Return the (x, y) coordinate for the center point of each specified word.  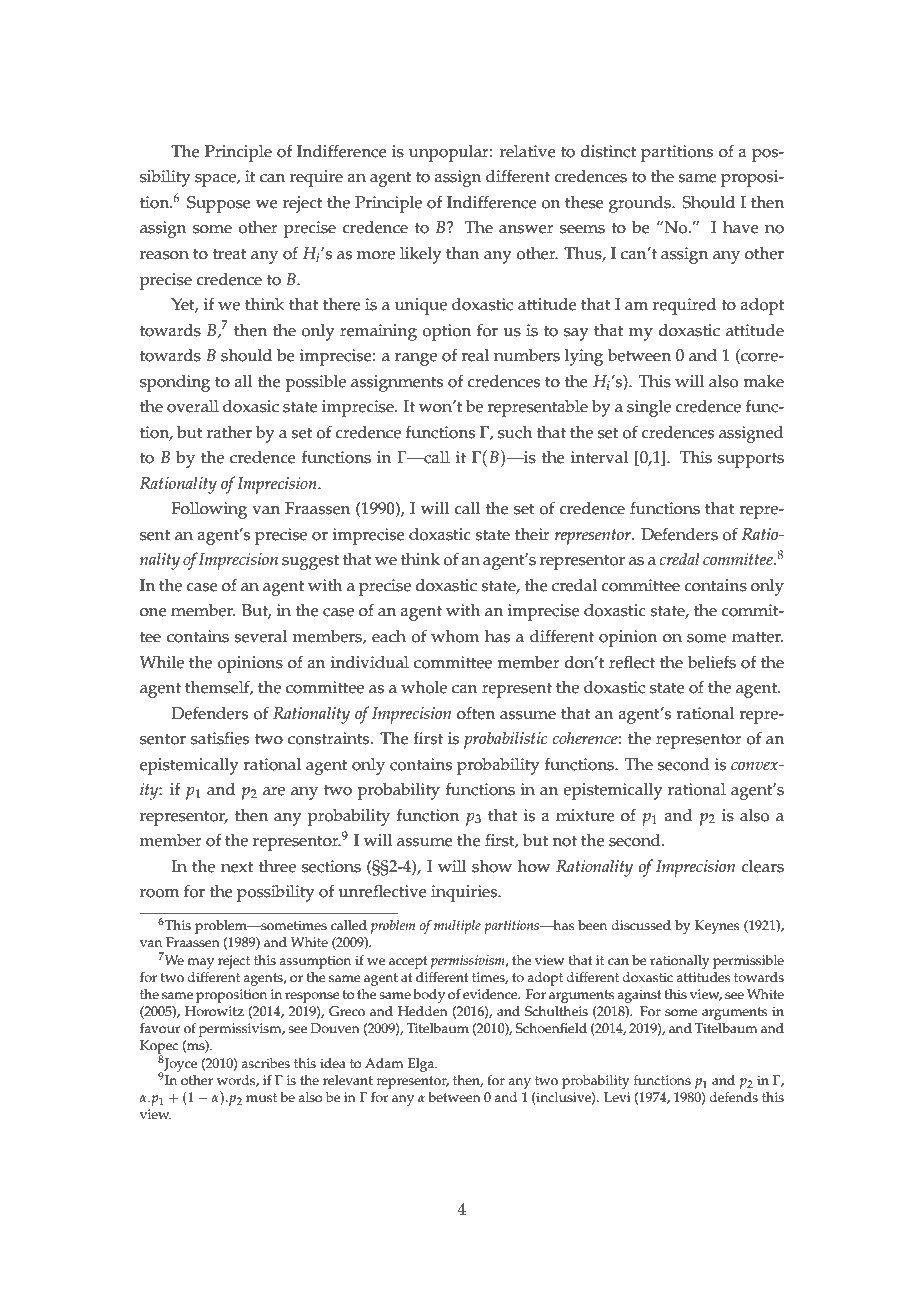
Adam (384, 1063)
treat (229, 254)
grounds (641, 204)
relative (528, 151)
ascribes (265, 1063)
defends (733, 1097)
